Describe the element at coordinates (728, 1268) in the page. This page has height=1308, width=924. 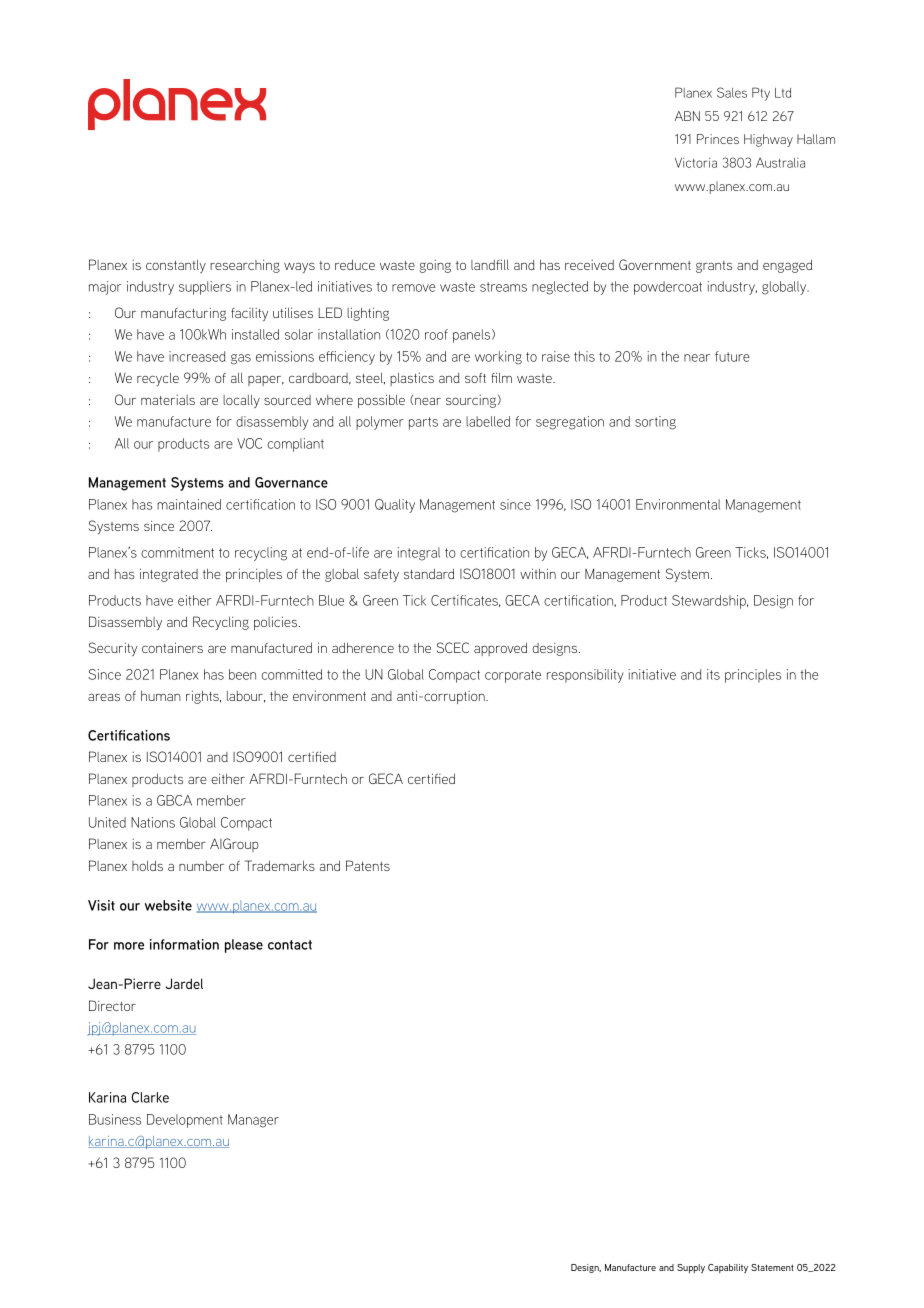
I see `Capability` at that location.
